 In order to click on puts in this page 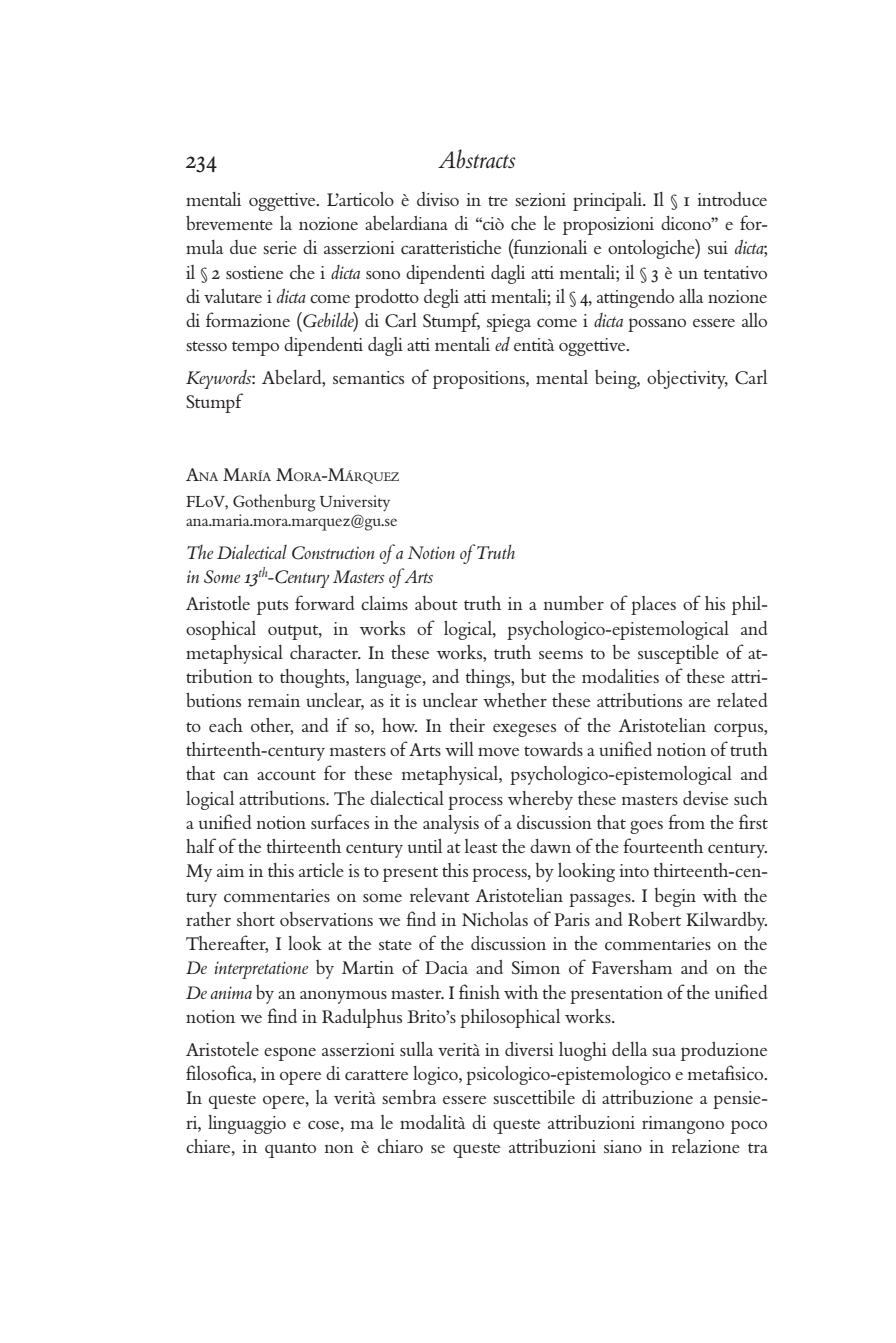, I will do `click(272, 607)`.
